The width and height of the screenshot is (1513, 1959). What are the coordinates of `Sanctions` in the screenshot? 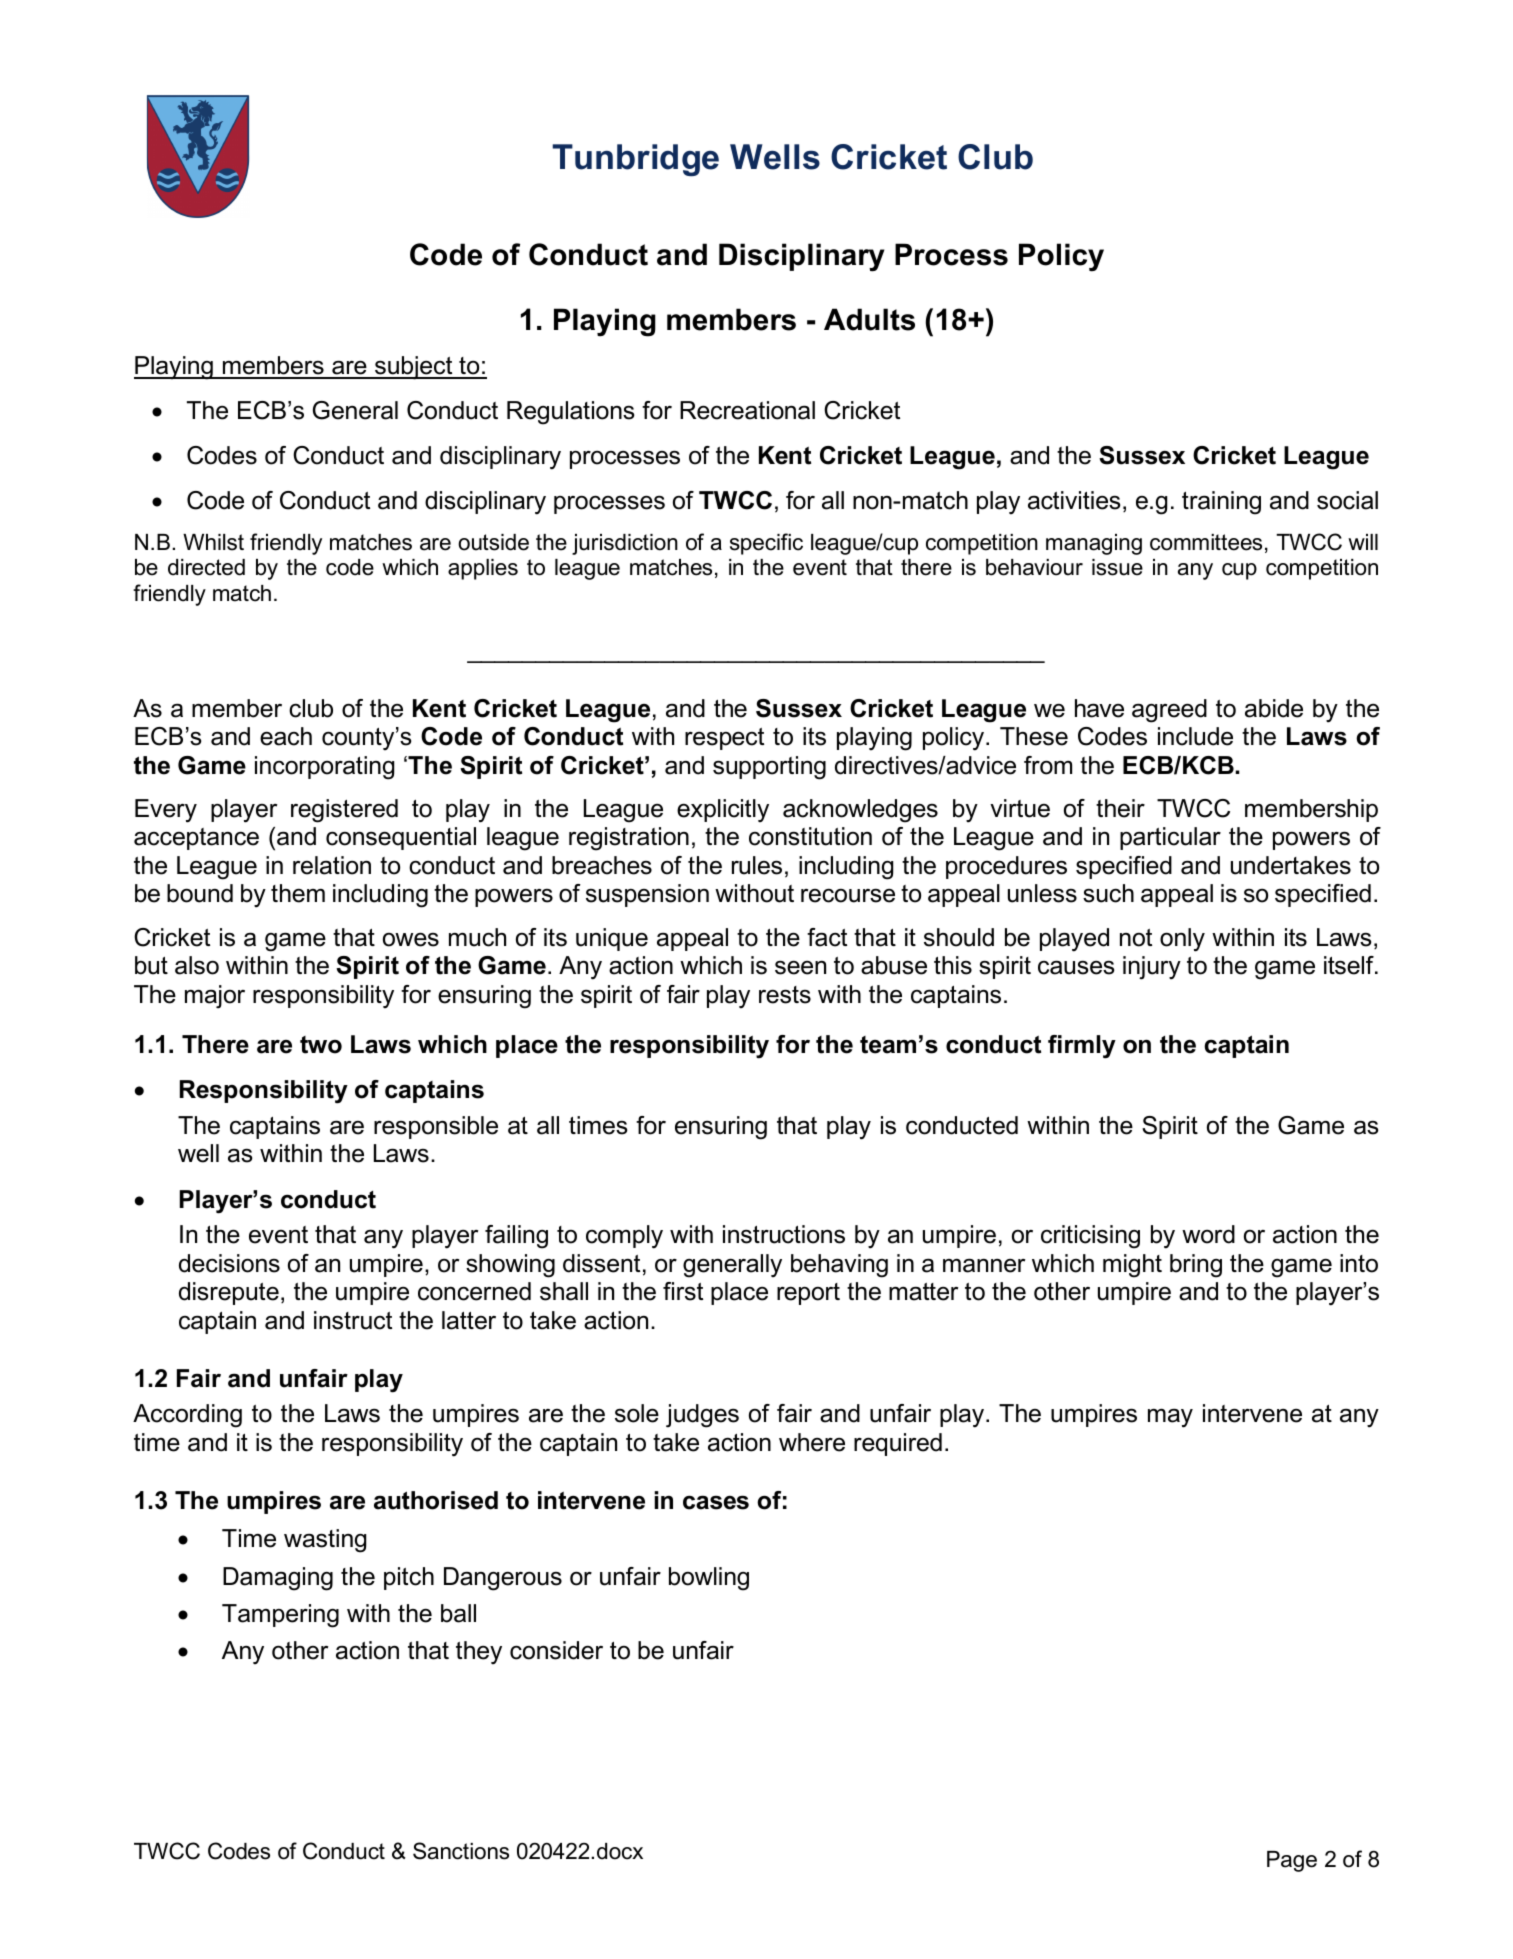 It's located at (461, 1851).
